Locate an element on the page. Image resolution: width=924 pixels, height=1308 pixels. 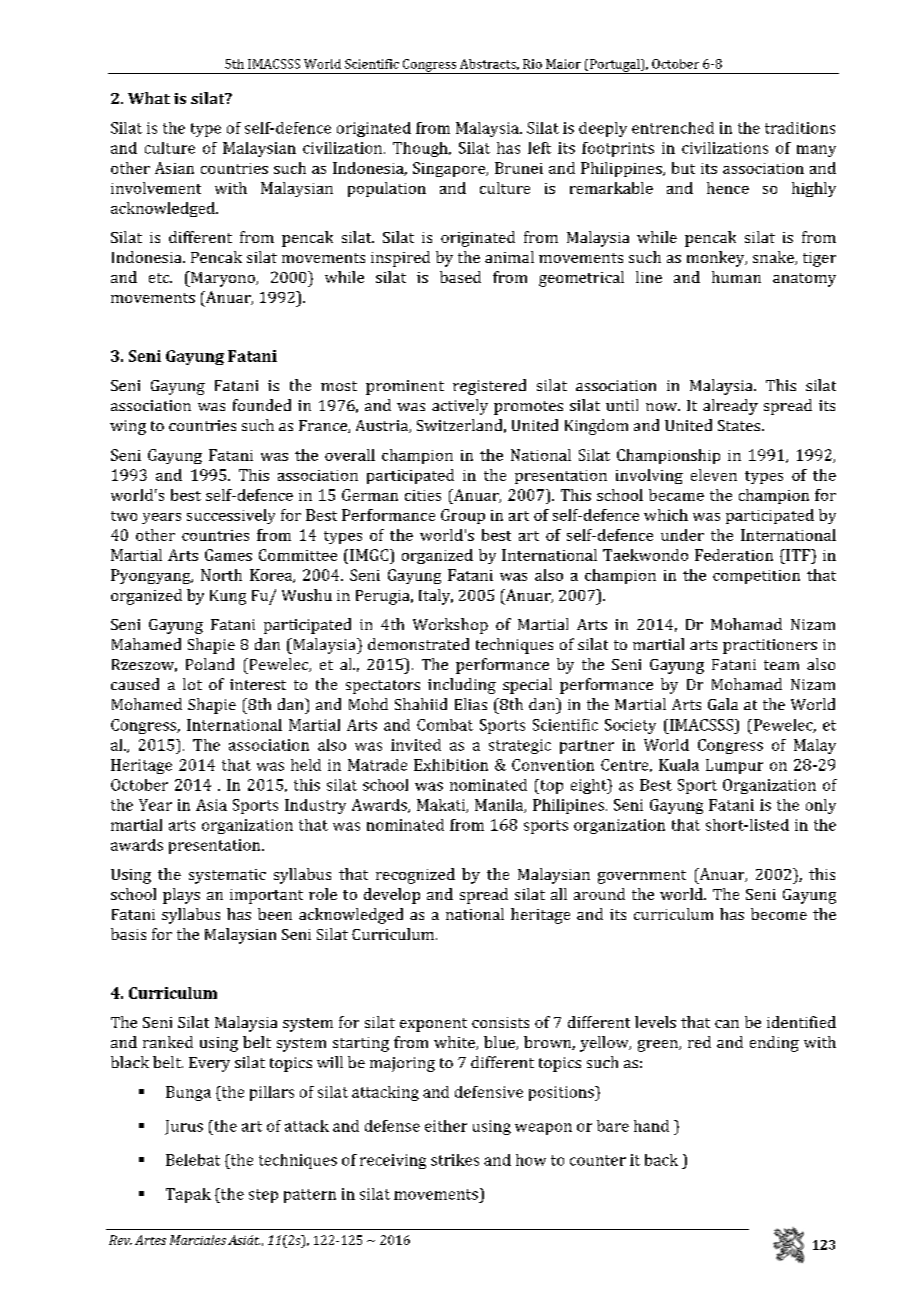
What is located at coordinates (149, 98).
